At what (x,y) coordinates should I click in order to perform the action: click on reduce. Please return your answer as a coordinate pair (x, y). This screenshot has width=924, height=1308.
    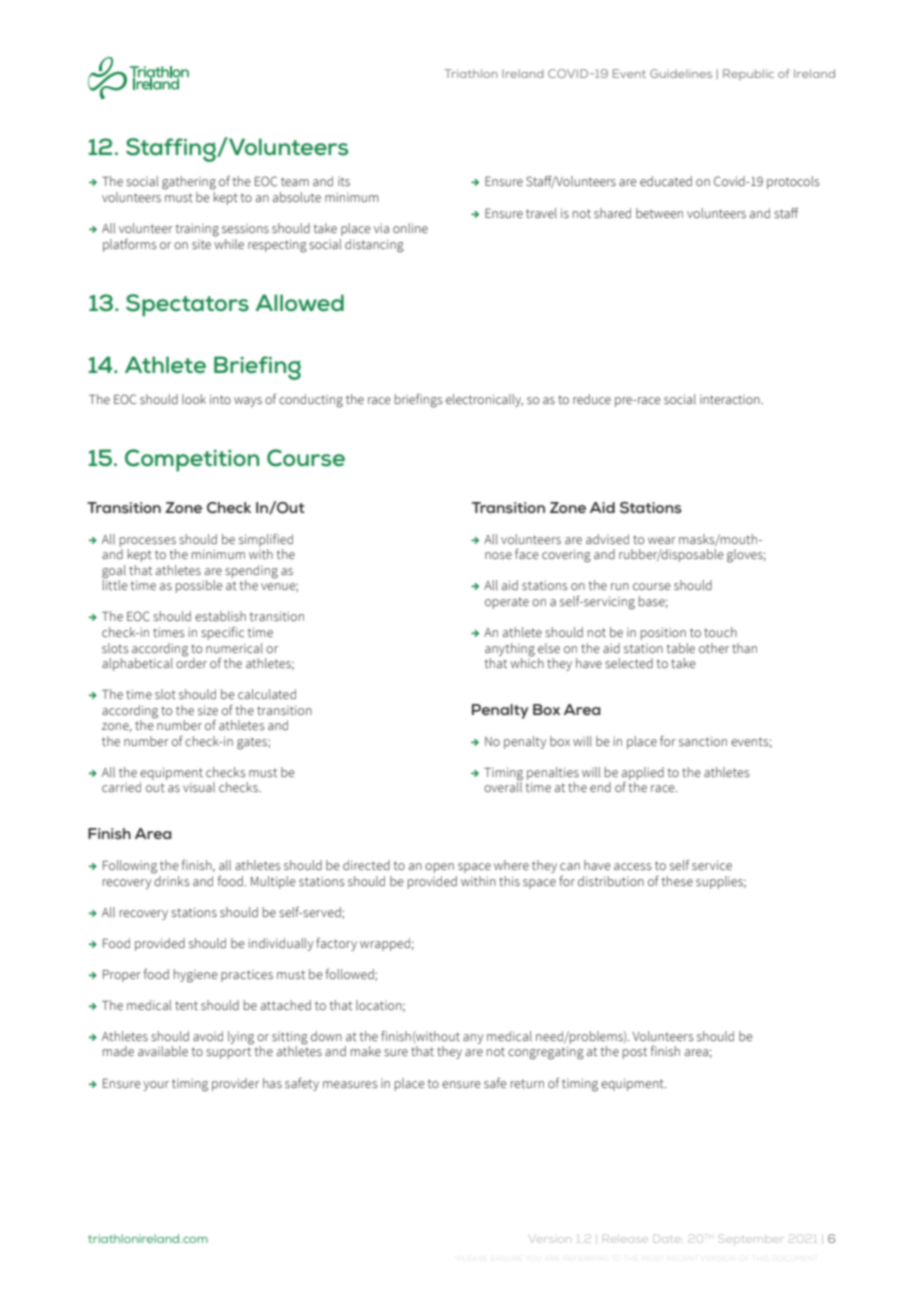
    Looking at the image, I should click on (592, 399).
